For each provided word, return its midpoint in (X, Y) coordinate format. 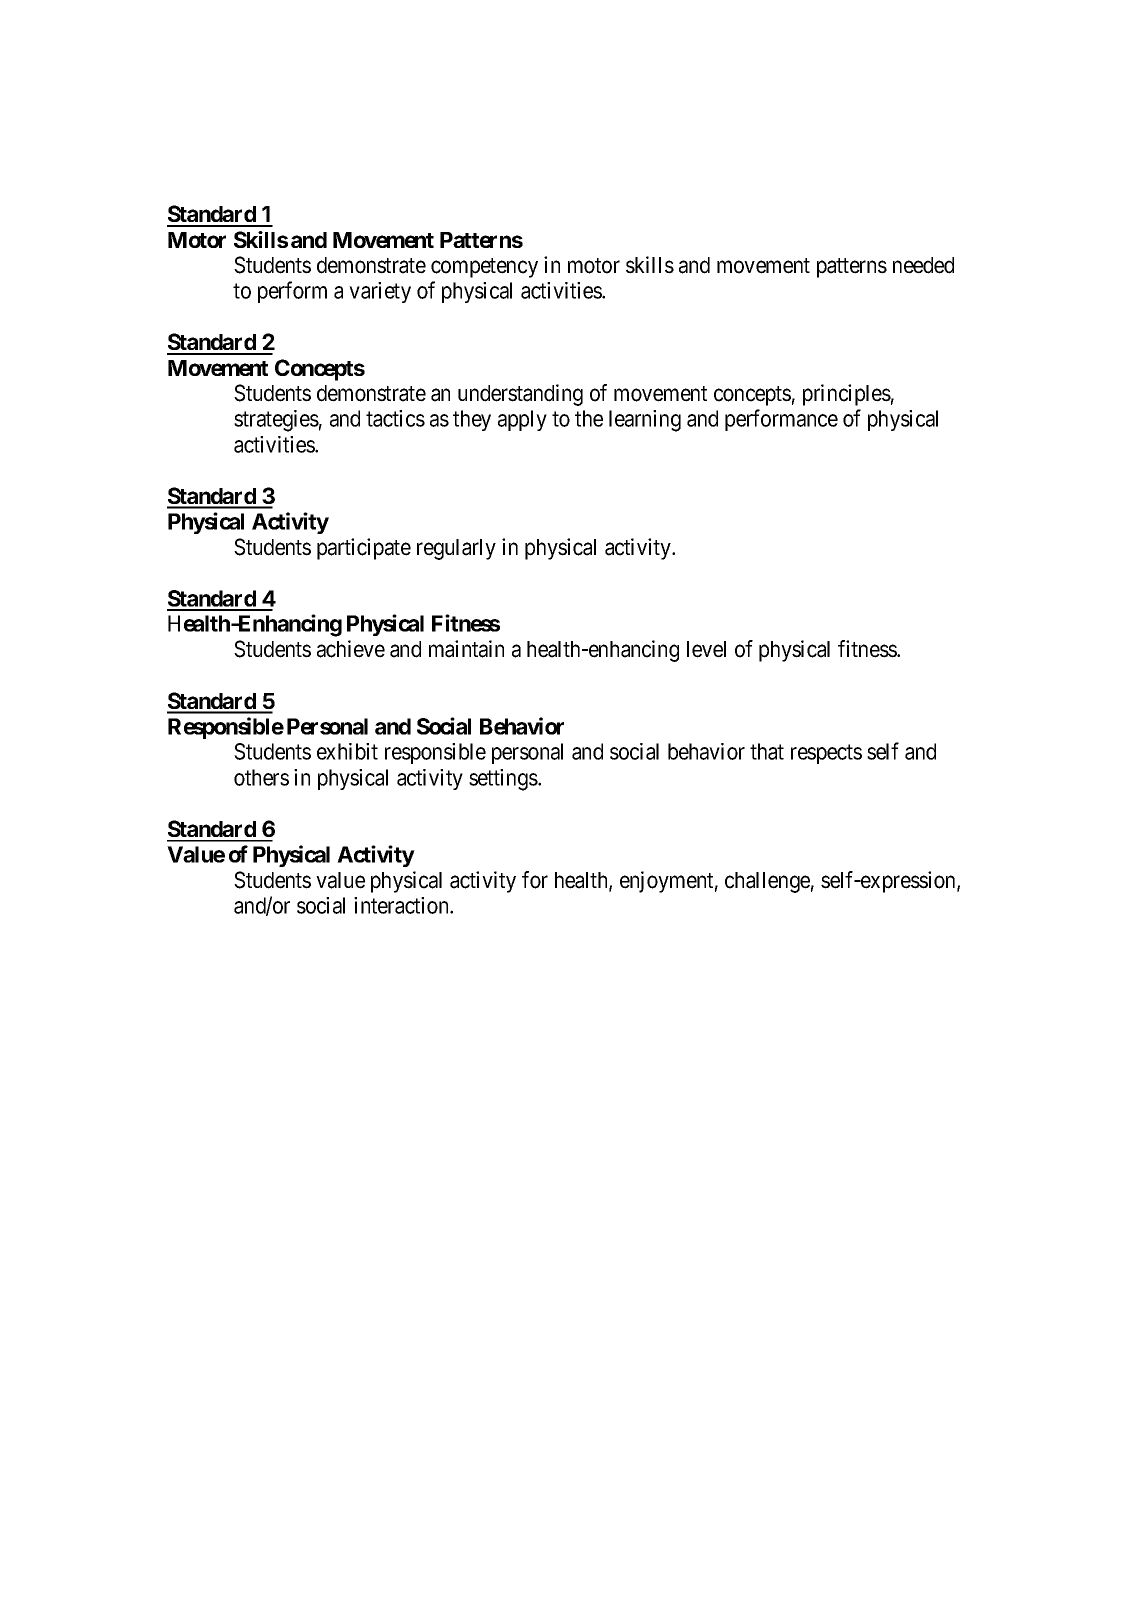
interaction (402, 905)
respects (826, 754)
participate (364, 549)
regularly (456, 549)
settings (504, 780)
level (706, 649)
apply (522, 420)
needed (923, 265)
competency (484, 268)
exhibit (347, 751)
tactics (395, 418)
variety (380, 292)
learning (645, 421)
